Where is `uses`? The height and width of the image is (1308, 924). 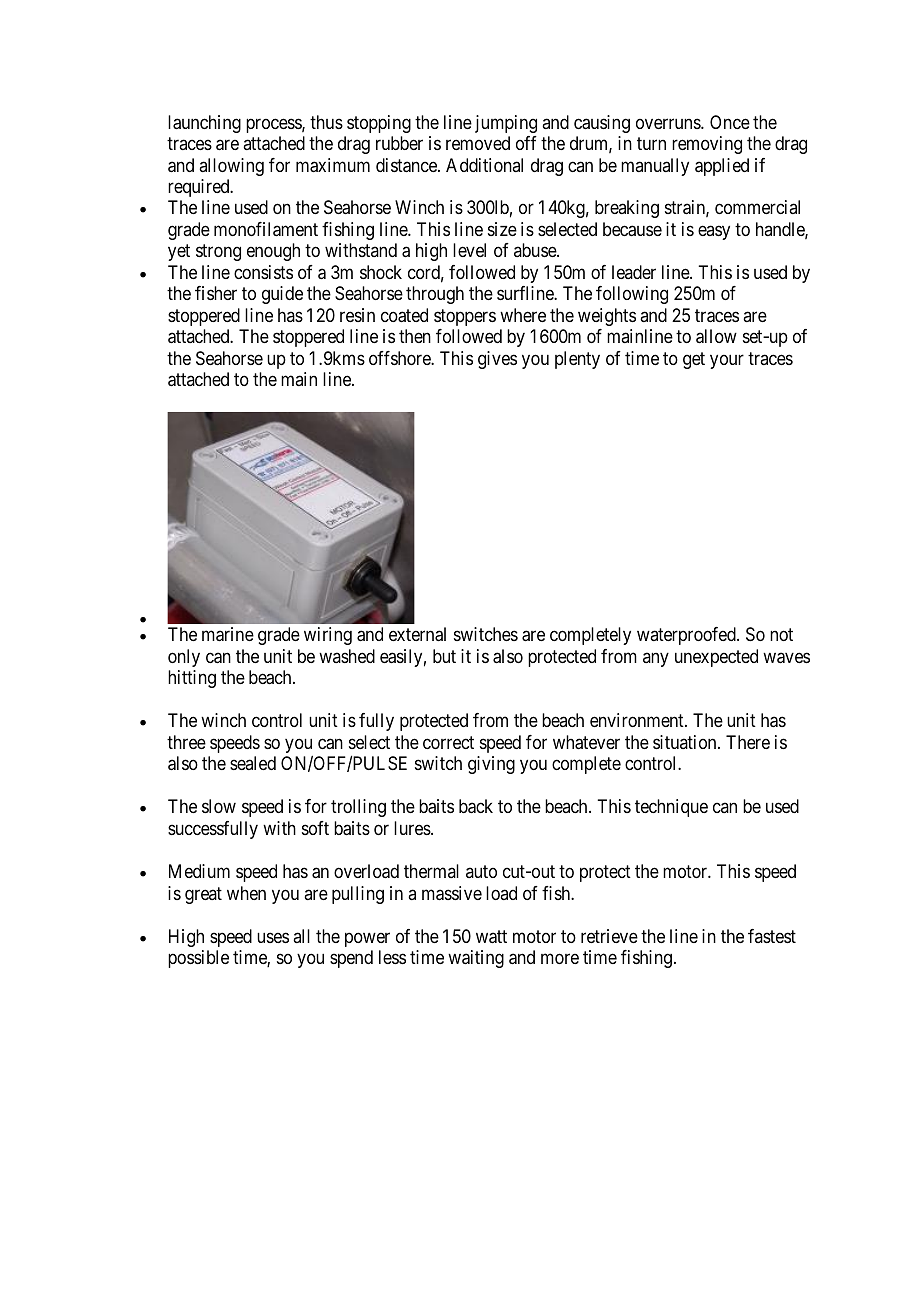
uses is located at coordinates (273, 937).
